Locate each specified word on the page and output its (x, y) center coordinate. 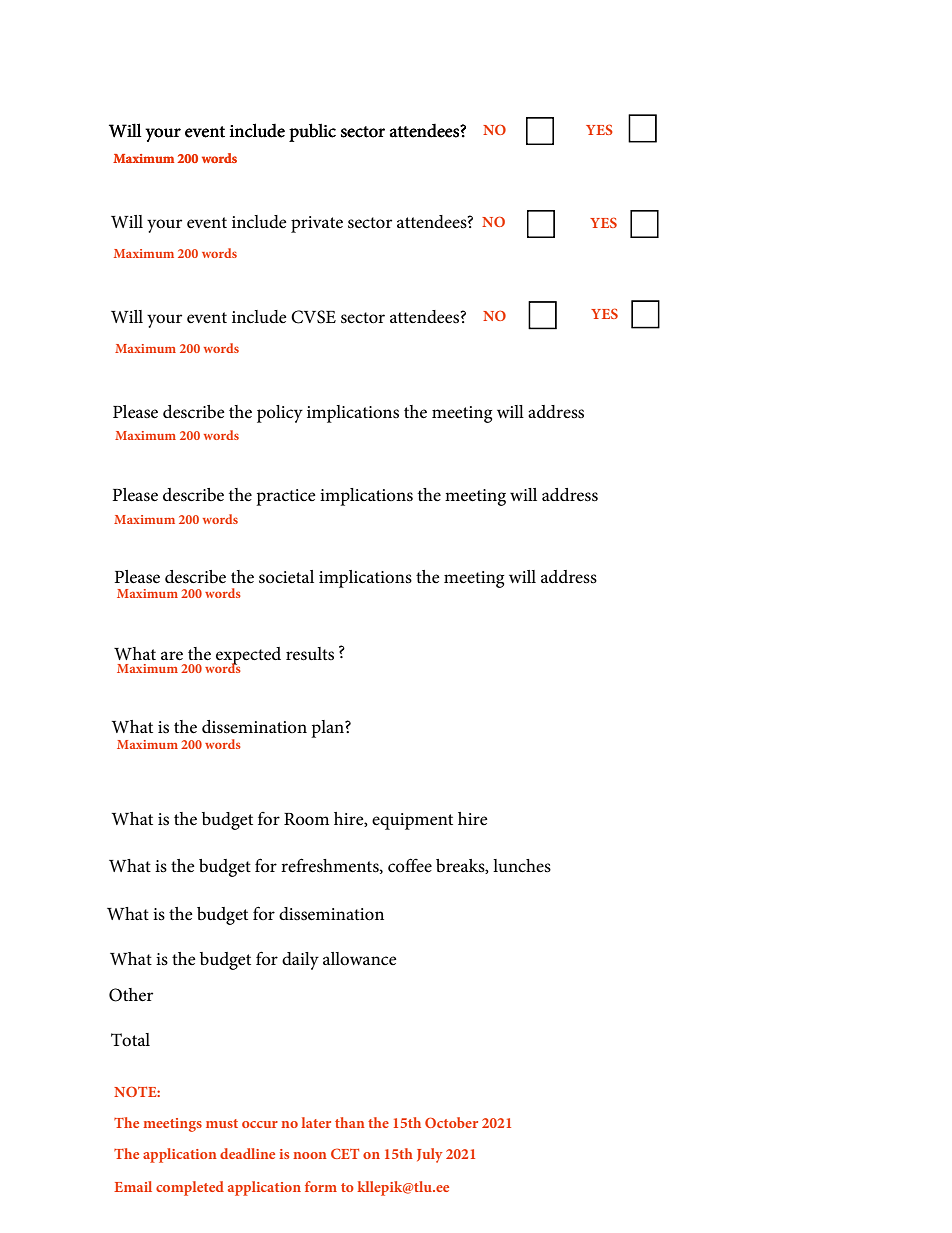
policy (280, 414)
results (310, 654)
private (317, 224)
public (312, 132)
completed (190, 1188)
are (172, 656)
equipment (412, 821)
